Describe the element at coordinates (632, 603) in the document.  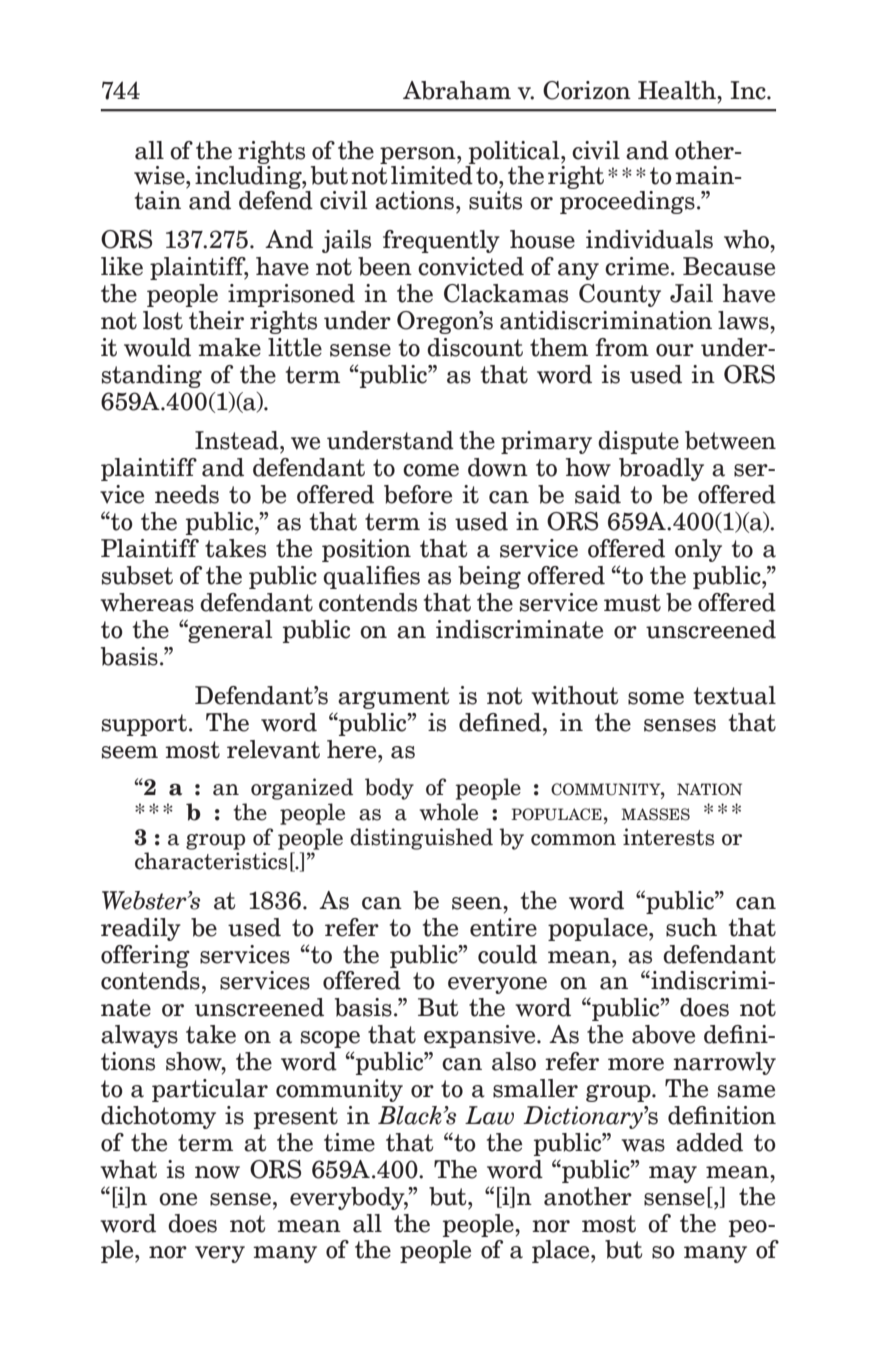
I see `must` at that location.
